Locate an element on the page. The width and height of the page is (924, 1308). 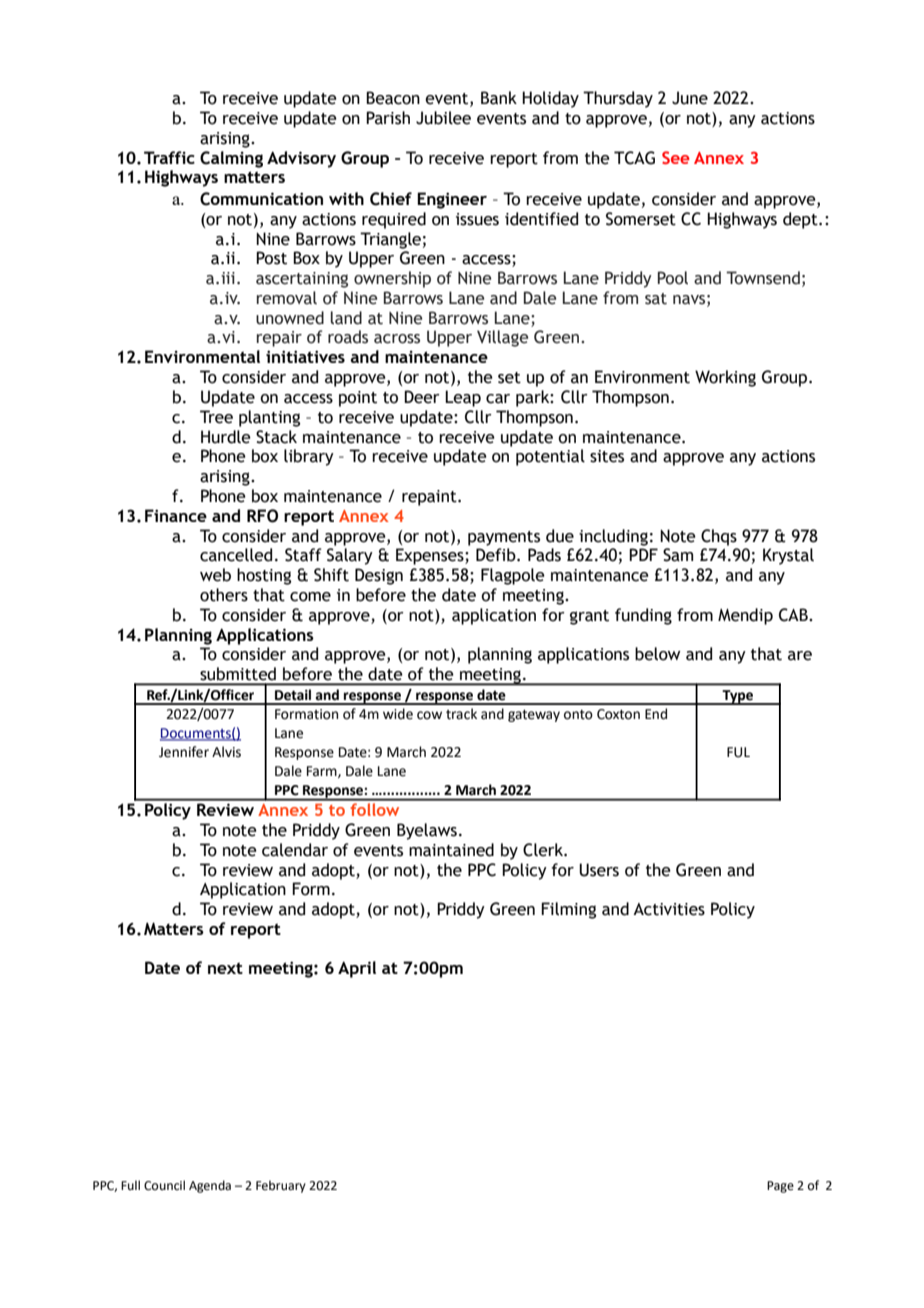
cancelled is located at coordinates (236, 555).
